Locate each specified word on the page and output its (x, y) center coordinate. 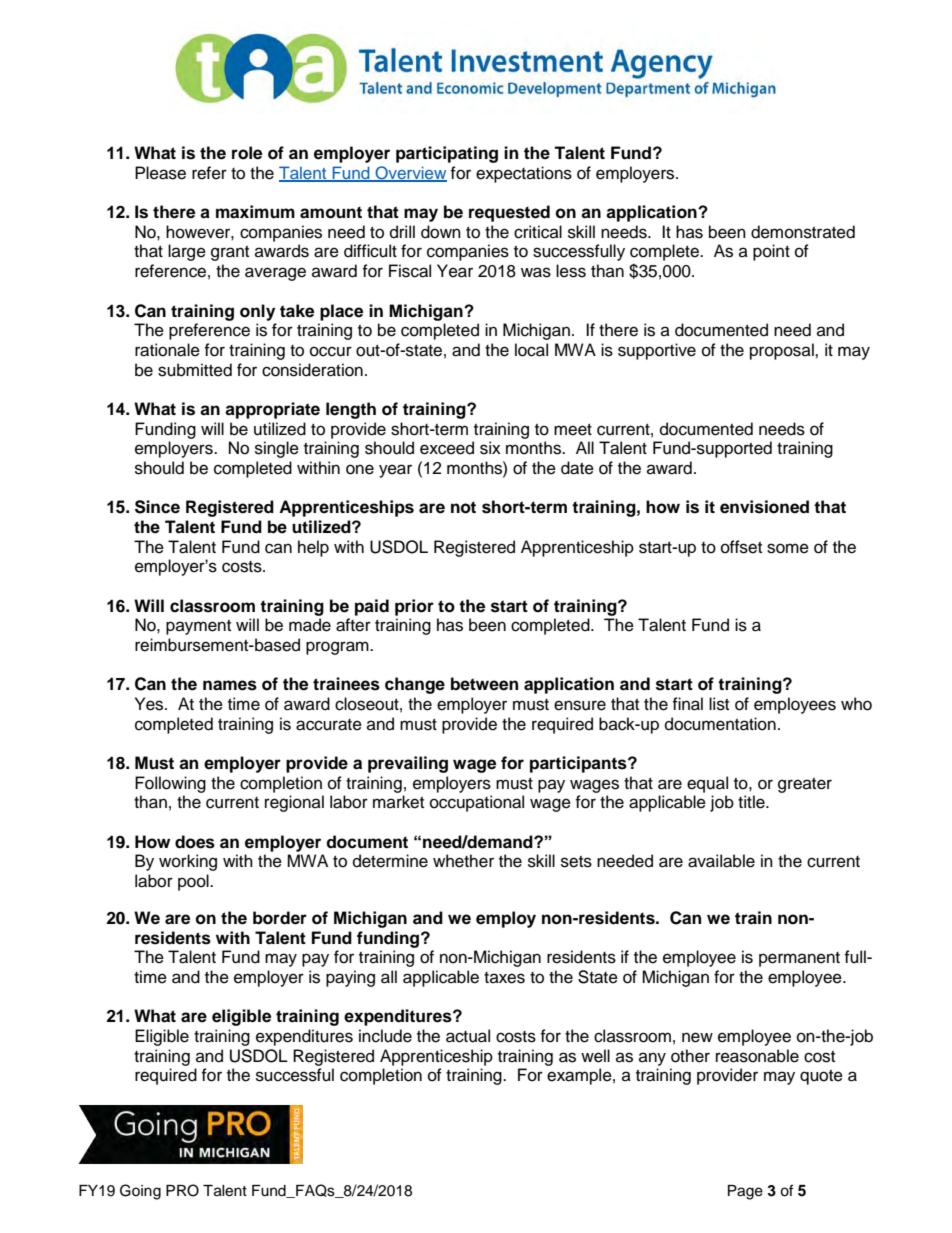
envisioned (764, 507)
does (195, 842)
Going (140, 1192)
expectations (524, 174)
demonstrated (803, 232)
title (752, 802)
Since (157, 507)
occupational (477, 803)
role (247, 153)
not (463, 507)
